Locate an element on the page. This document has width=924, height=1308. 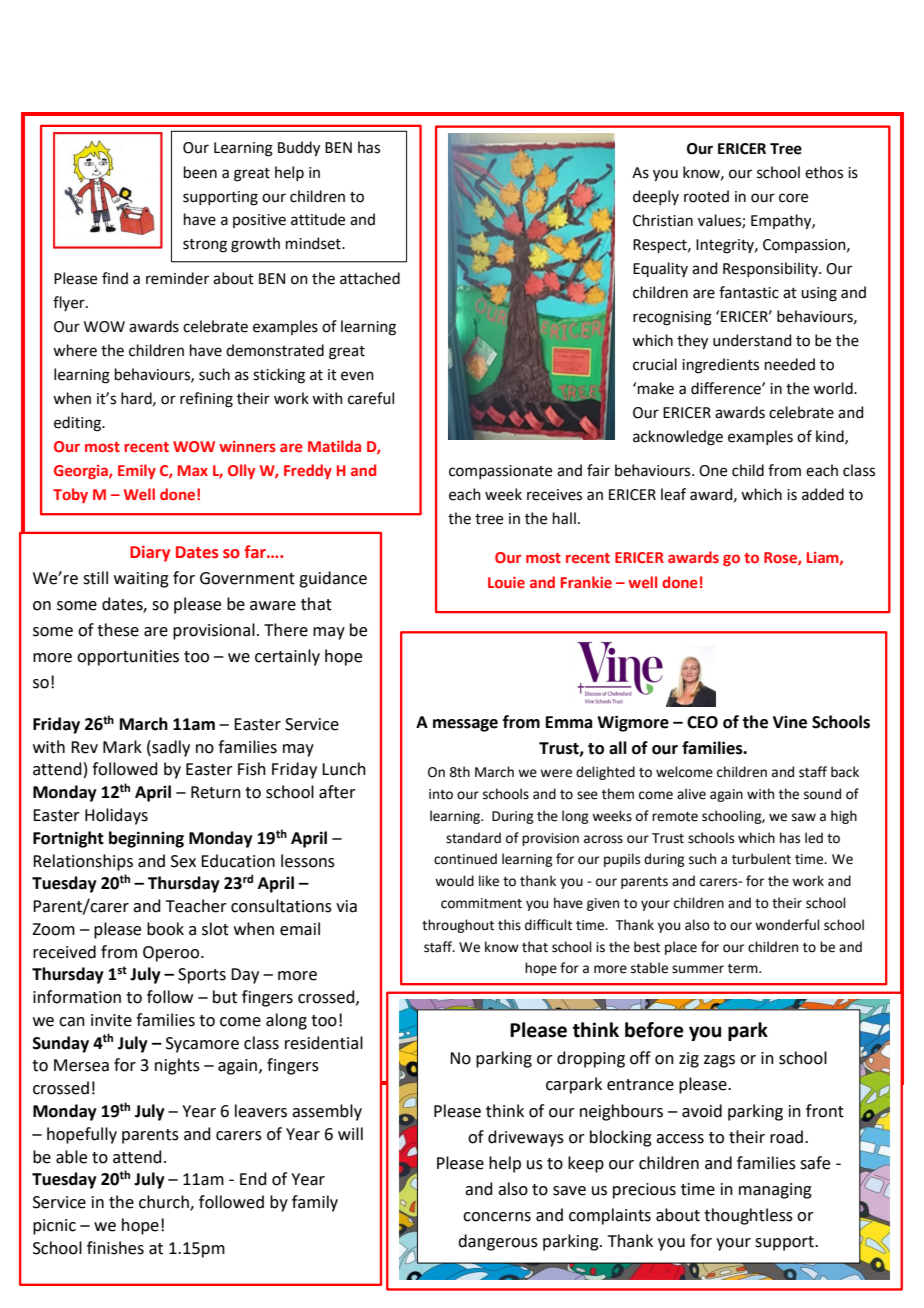
opportunities is located at coordinates (128, 658).
